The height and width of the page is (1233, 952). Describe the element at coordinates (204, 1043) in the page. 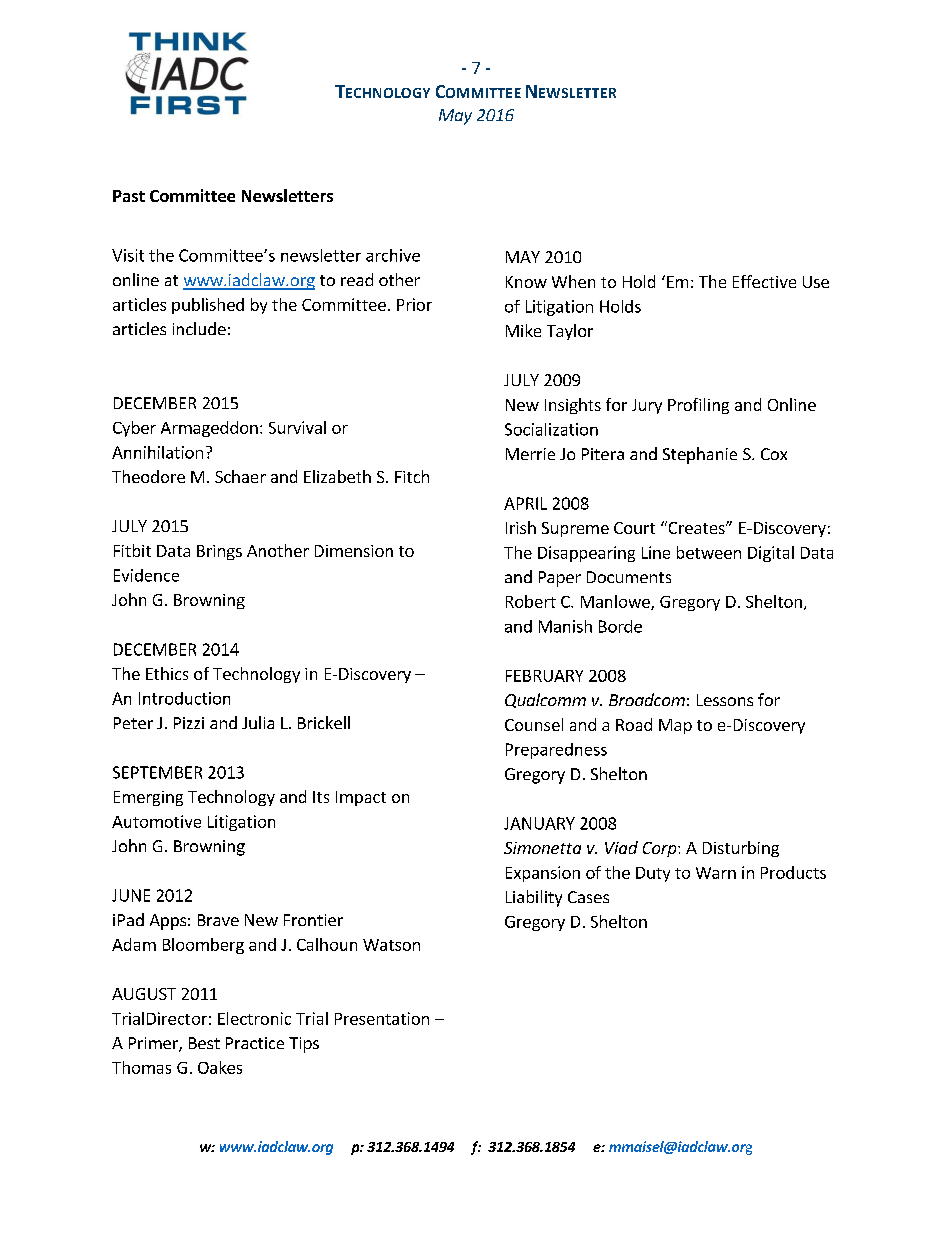

I see `Best` at that location.
